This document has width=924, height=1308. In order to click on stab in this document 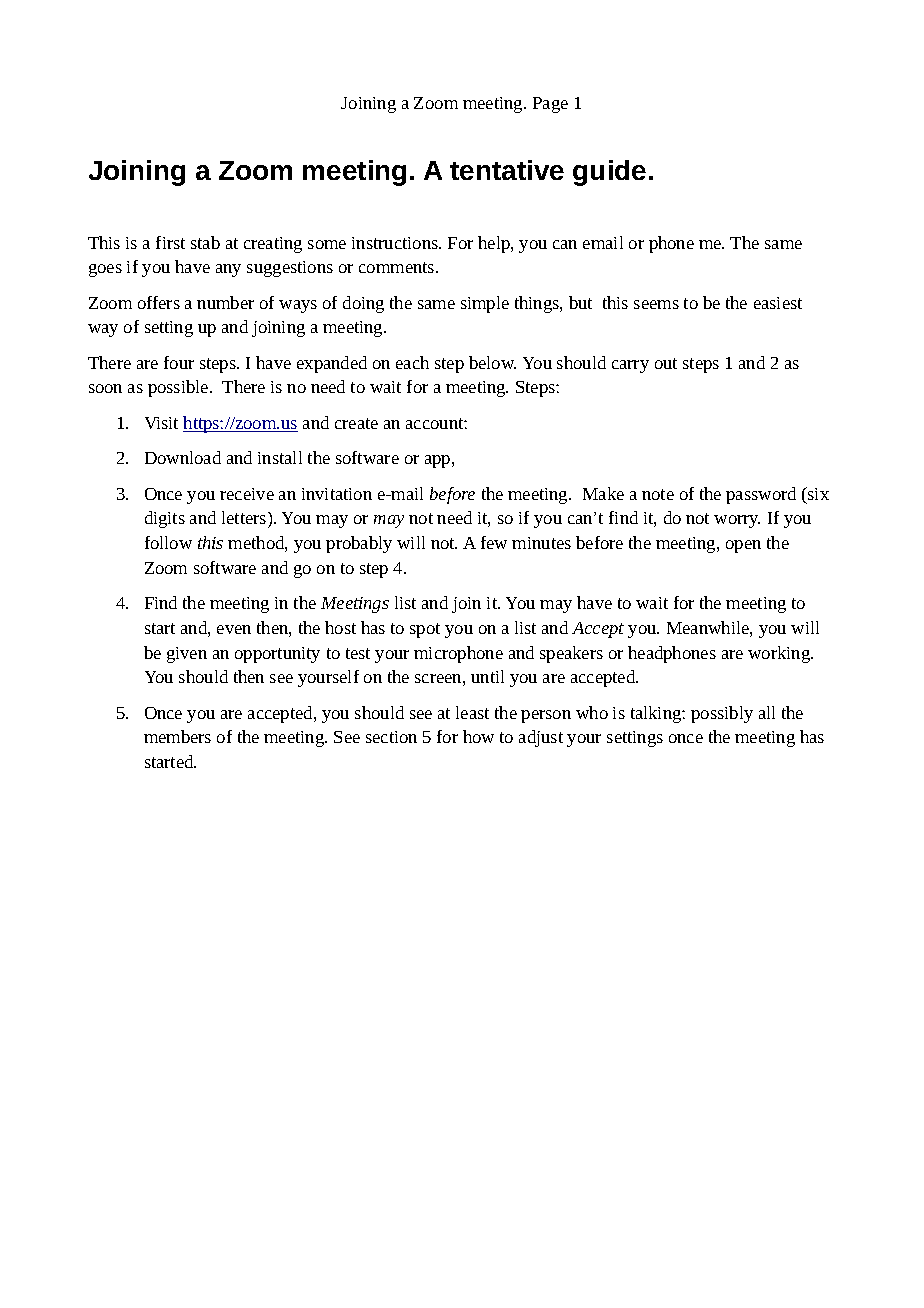, I will do `click(205, 242)`.
